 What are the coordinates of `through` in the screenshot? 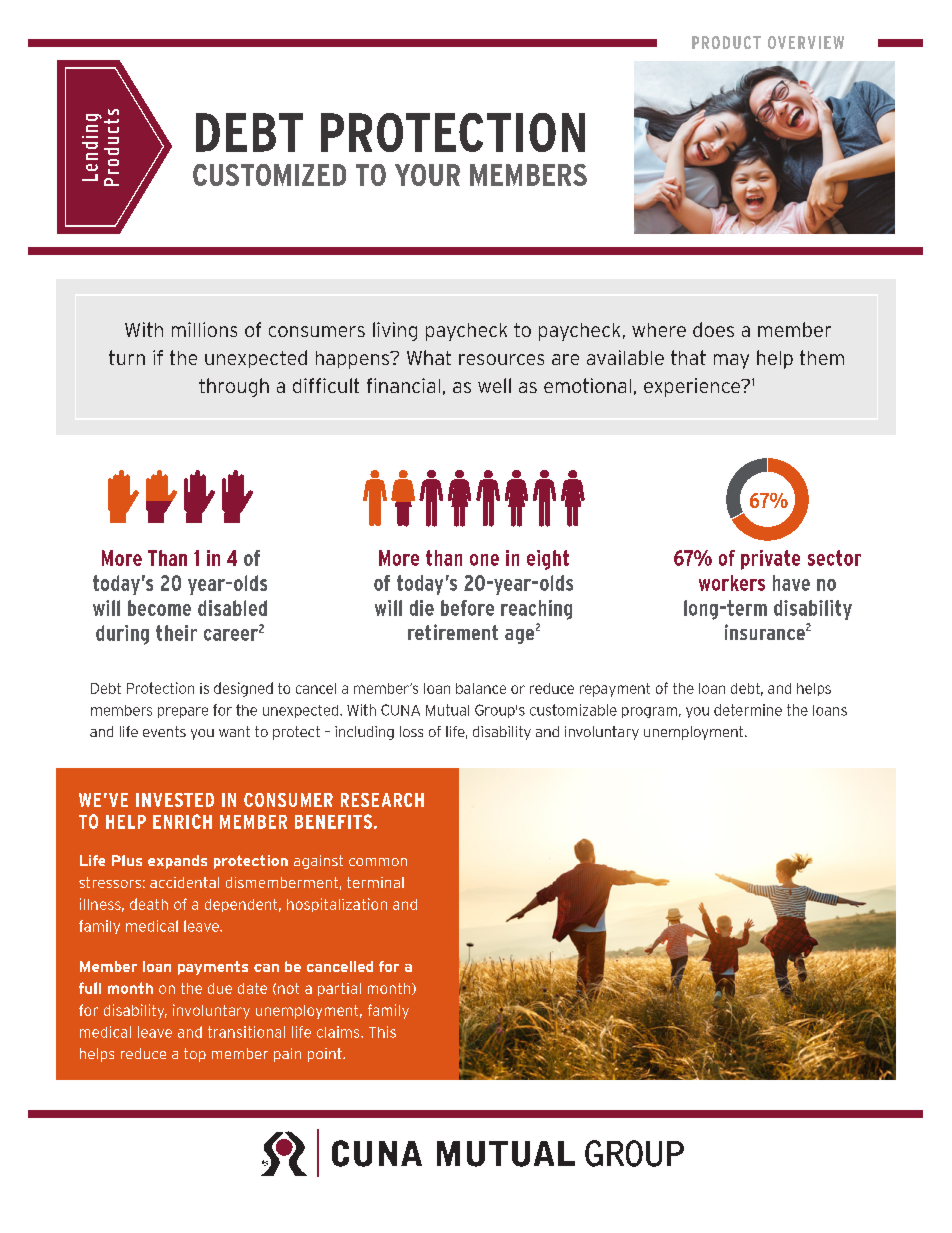 It's located at (234, 387).
